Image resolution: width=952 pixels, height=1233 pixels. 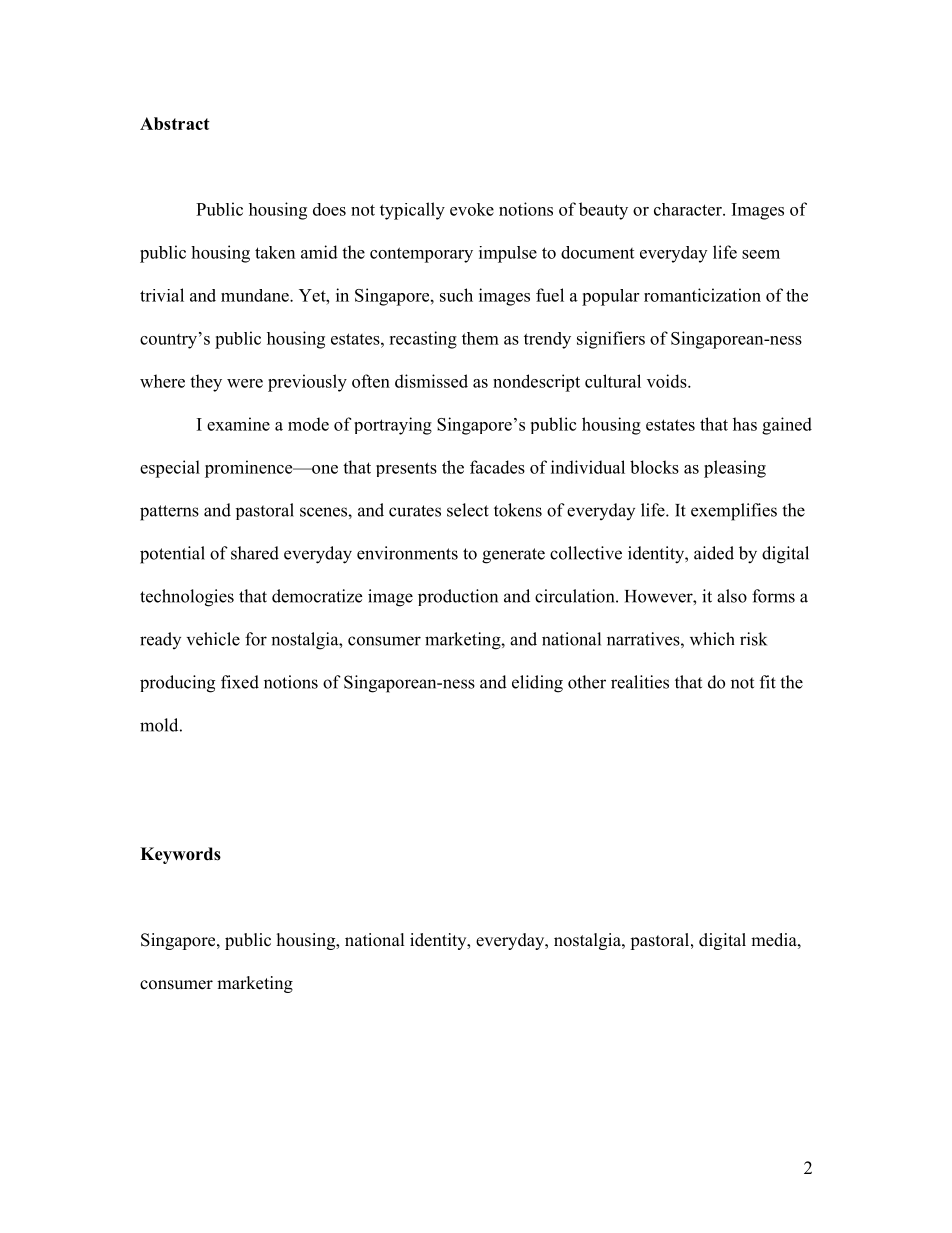 What do you see at coordinates (472, 209) in the screenshot?
I see `evoke` at bounding box center [472, 209].
